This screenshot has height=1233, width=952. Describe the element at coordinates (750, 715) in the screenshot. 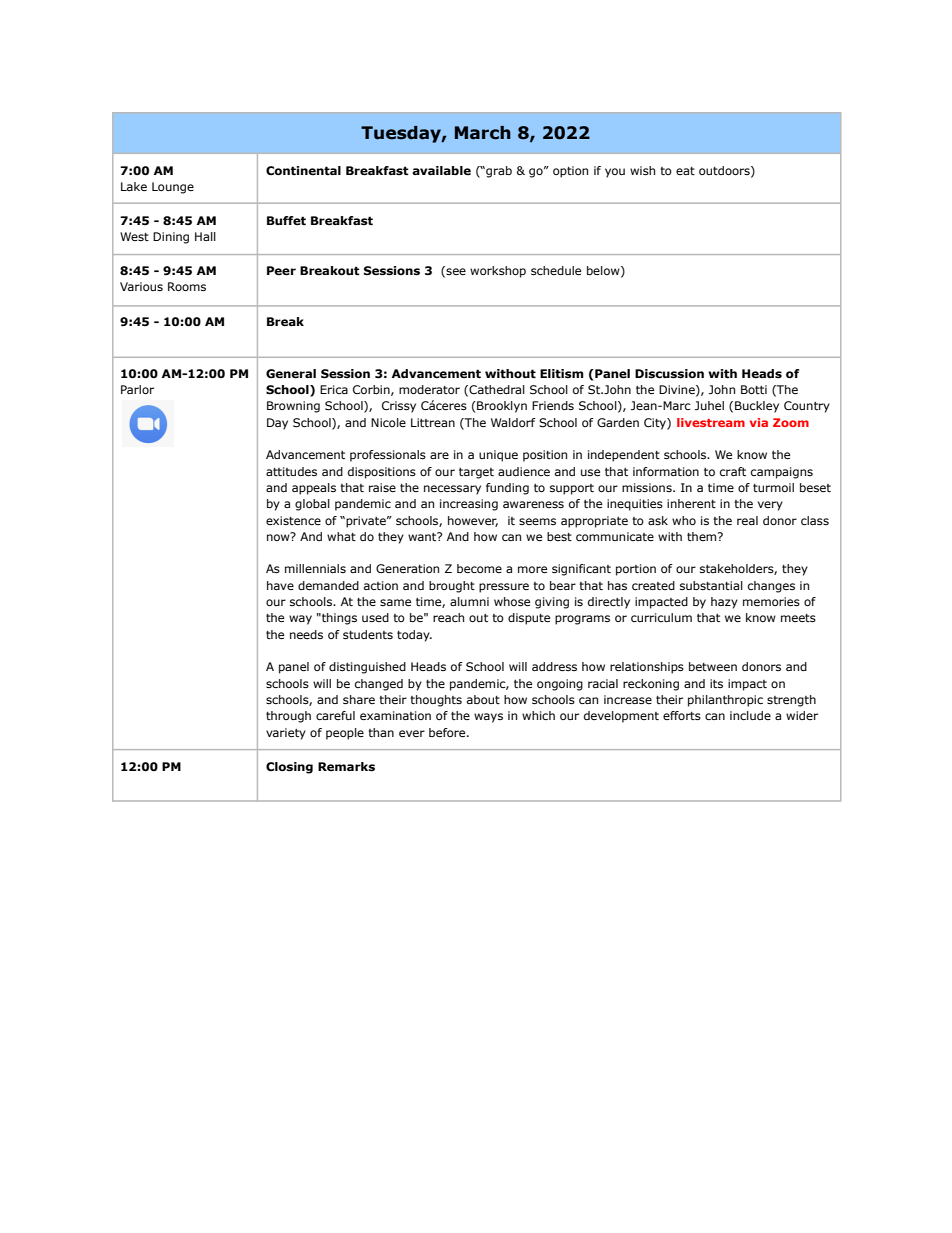

I see `include` at that location.
